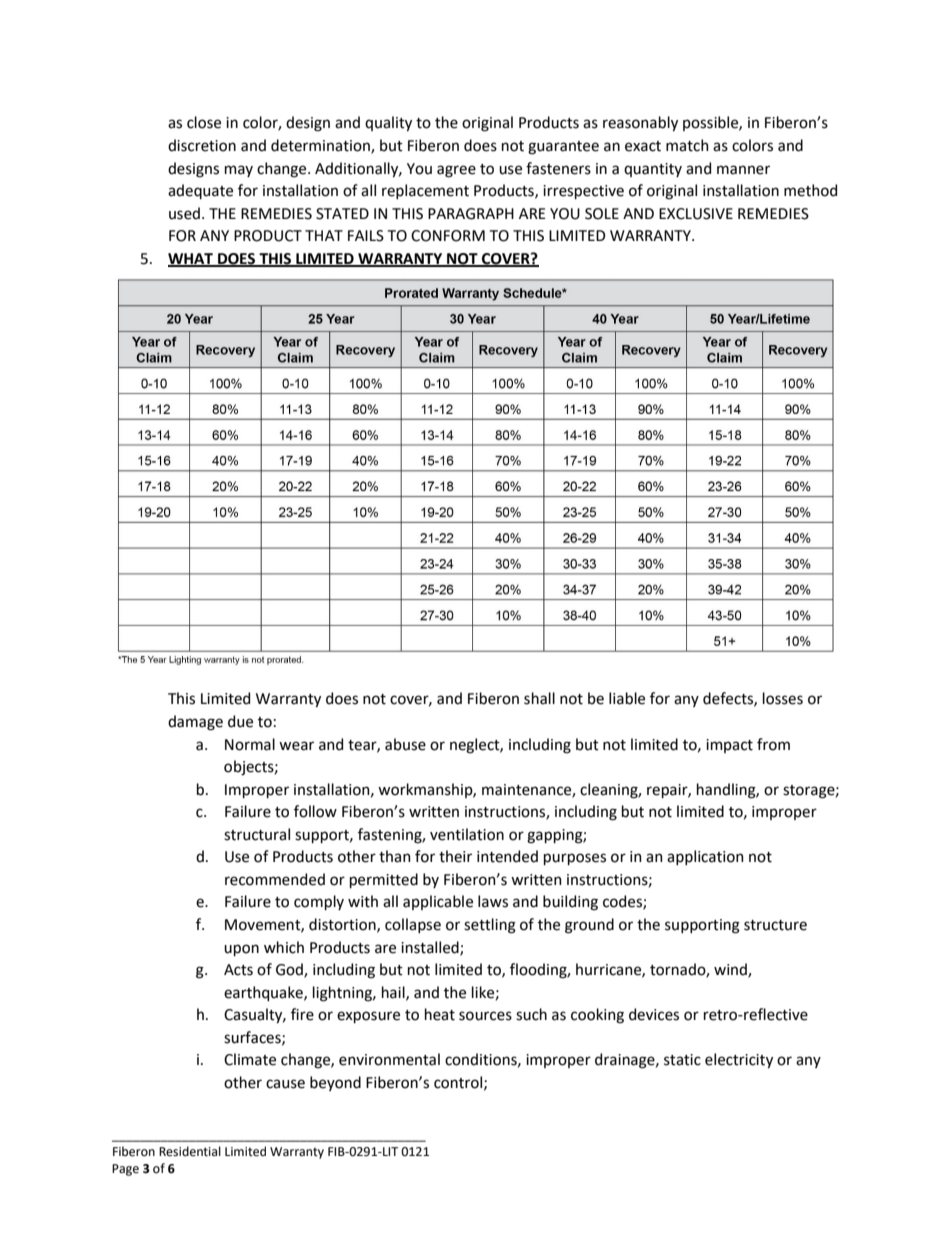 The height and width of the page is (1233, 952). What do you see at coordinates (783, 698) in the page?
I see `losses` at bounding box center [783, 698].
